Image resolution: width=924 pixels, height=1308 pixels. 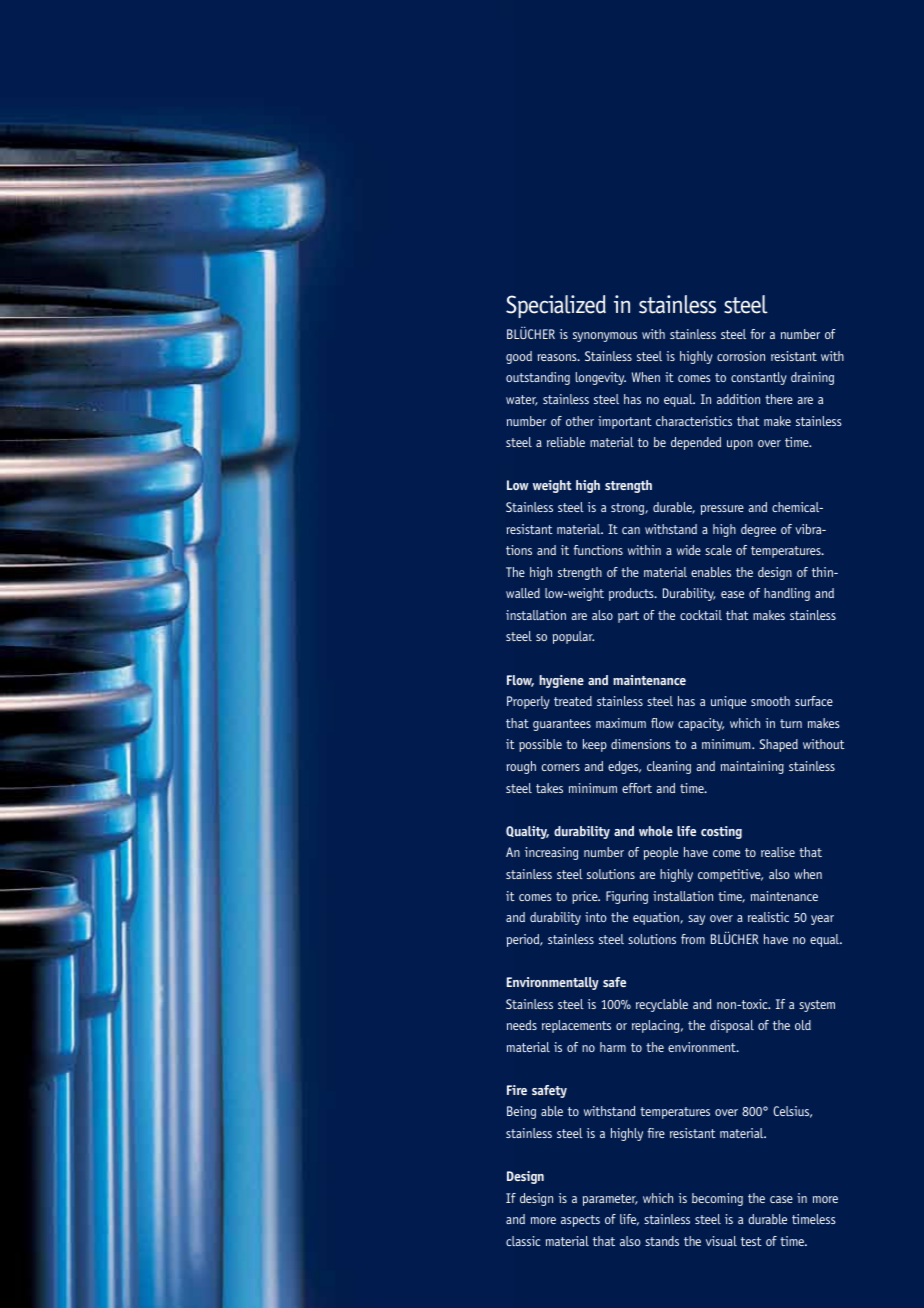 What do you see at coordinates (556, 306) in the document?
I see `Specialized` at bounding box center [556, 306].
